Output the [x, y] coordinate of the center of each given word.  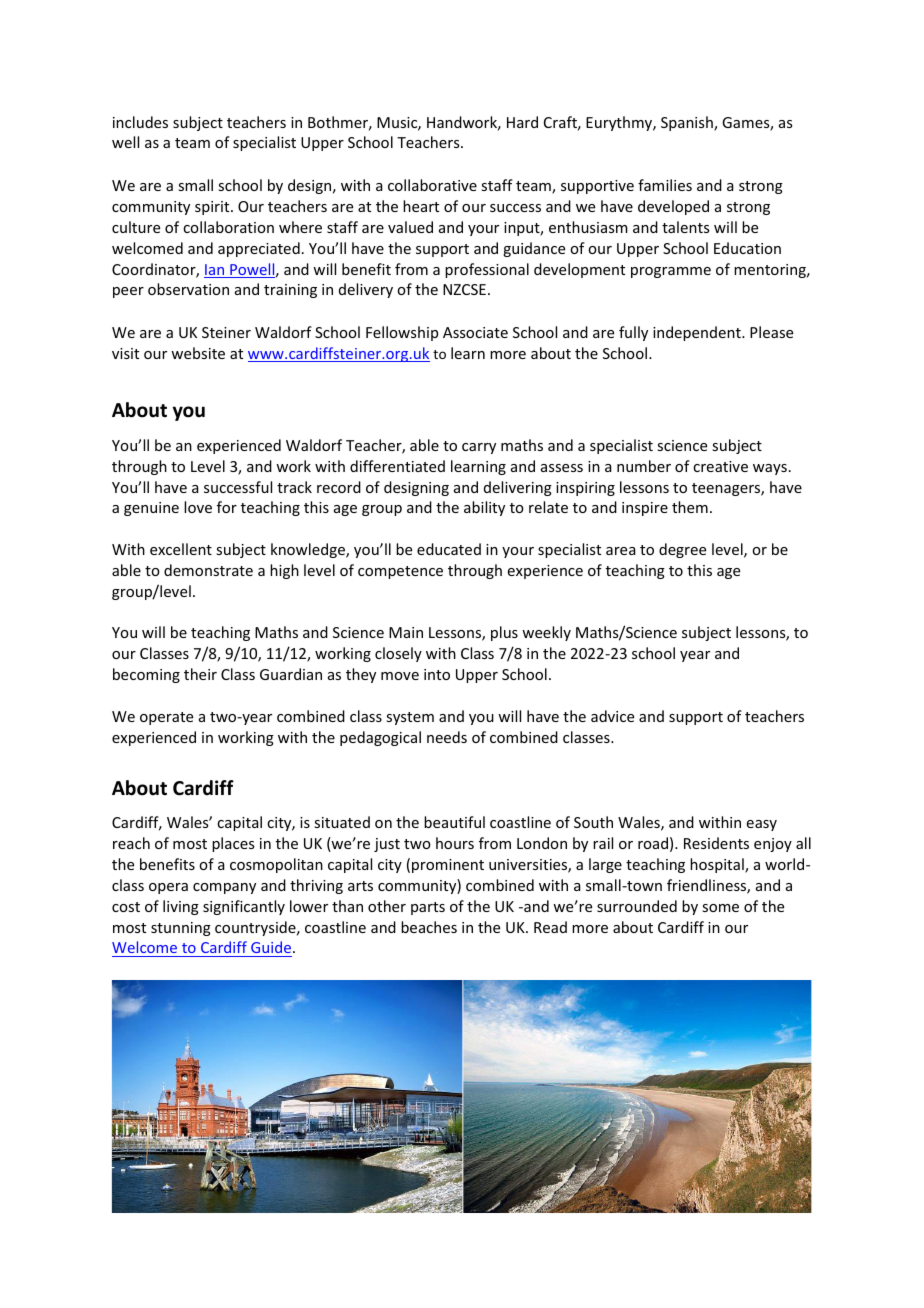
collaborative [432, 185]
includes [140, 122]
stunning [181, 929]
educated [449, 549]
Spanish [688, 123]
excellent [181, 549]
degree [682, 550]
